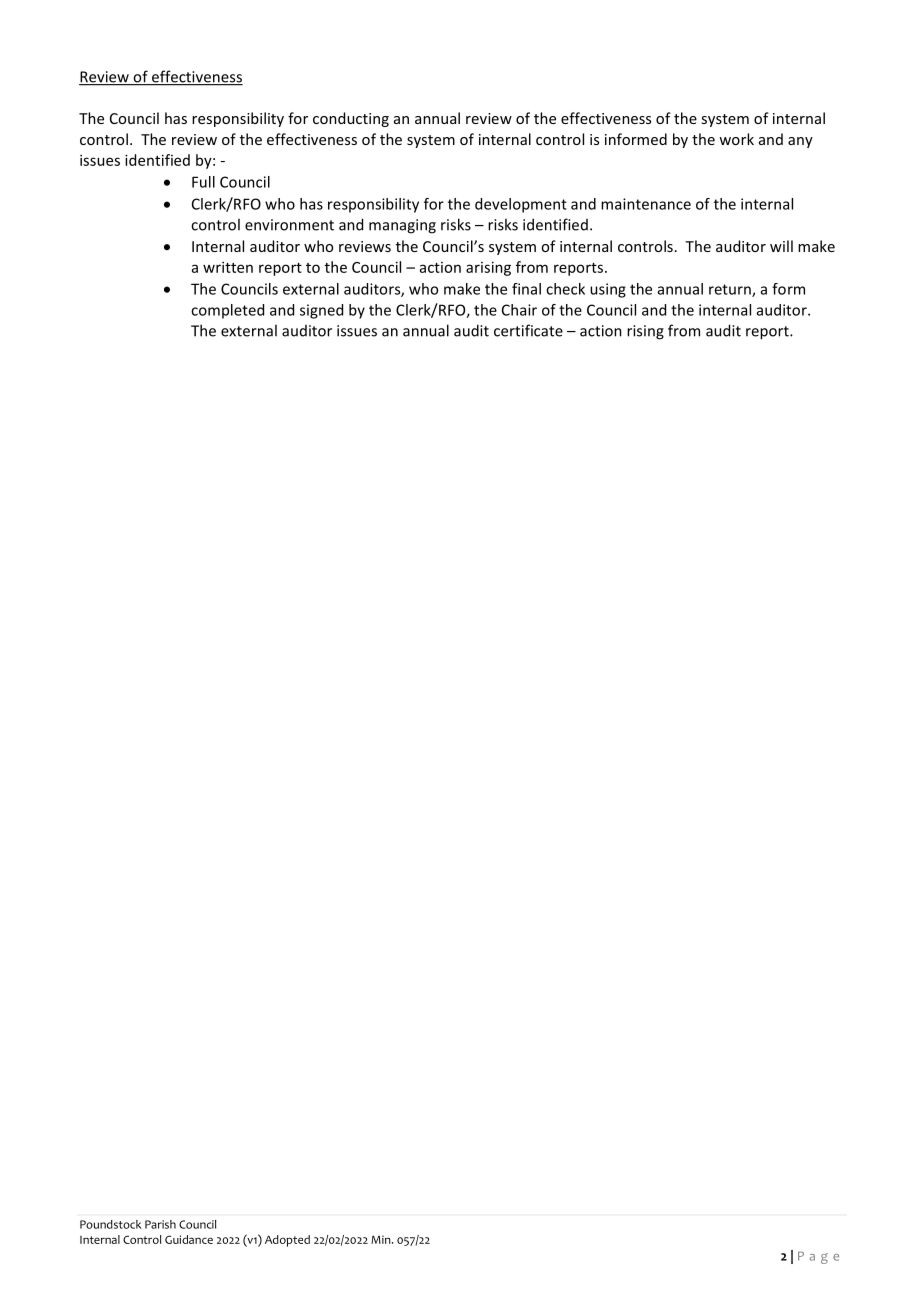  What do you see at coordinates (203, 182) in the screenshot?
I see `Full` at bounding box center [203, 182].
